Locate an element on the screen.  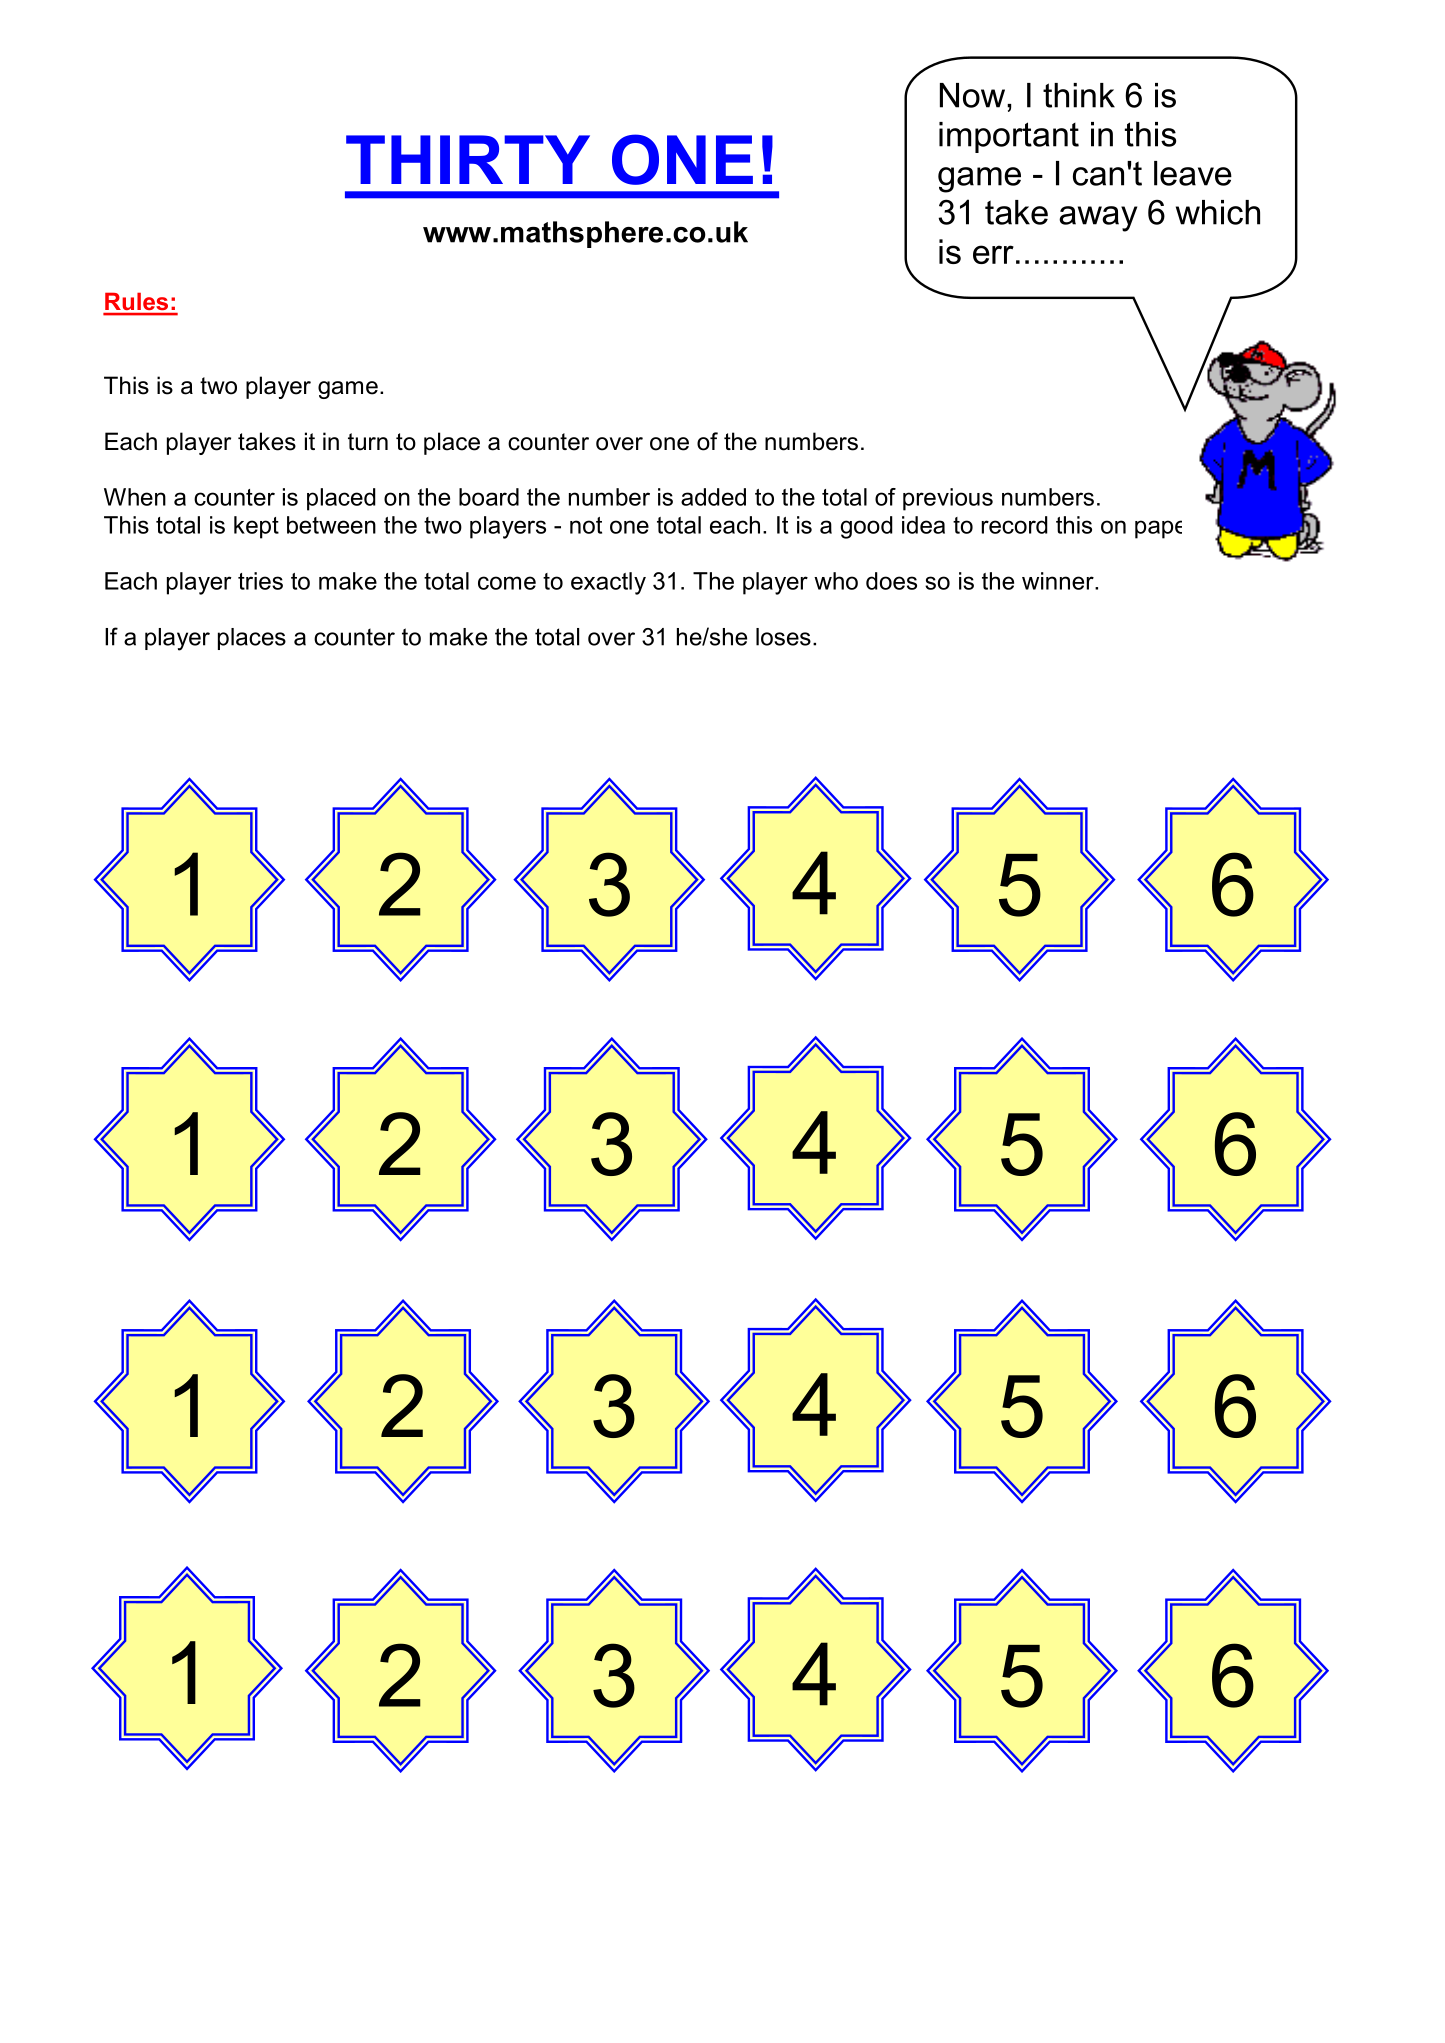
err is located at coordinates (993, 254).
